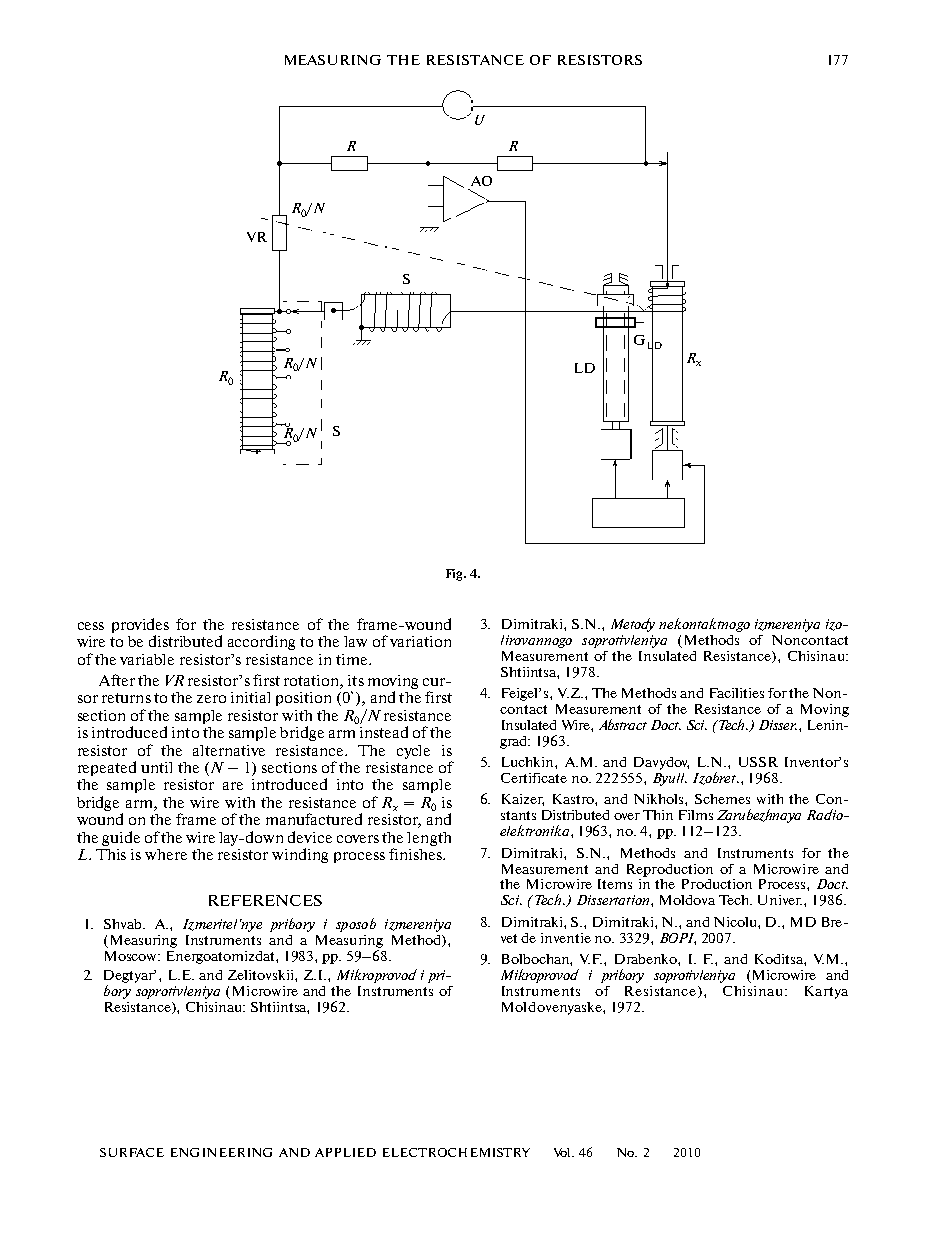 The image size is (952, 1233). What do you see at coordinates (623, 724) in the screenshot?
I see `Abstract` at bounding box center [623, 724].
